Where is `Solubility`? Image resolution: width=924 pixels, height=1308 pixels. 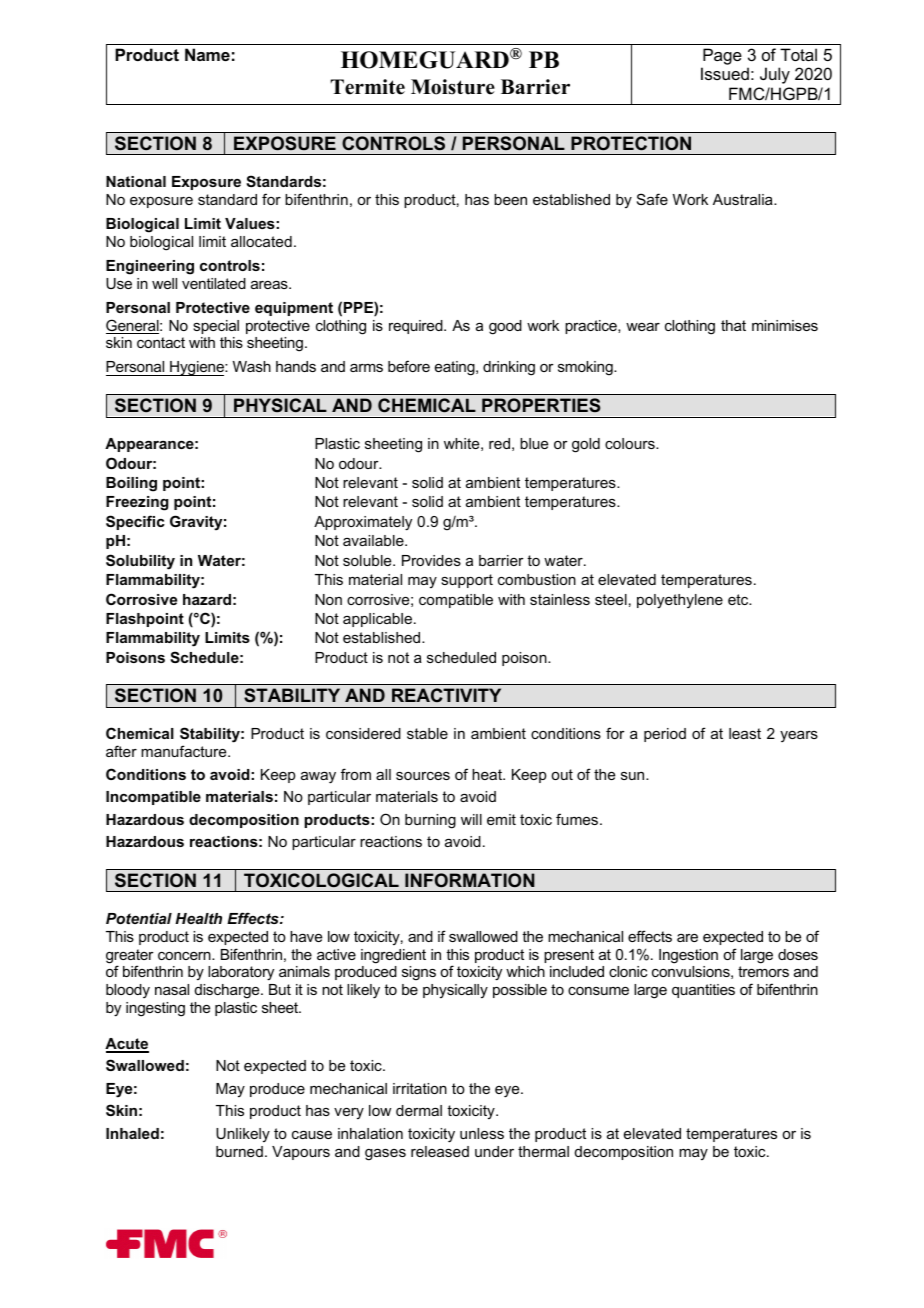 Solubility is located at coordinates (140, 562).
